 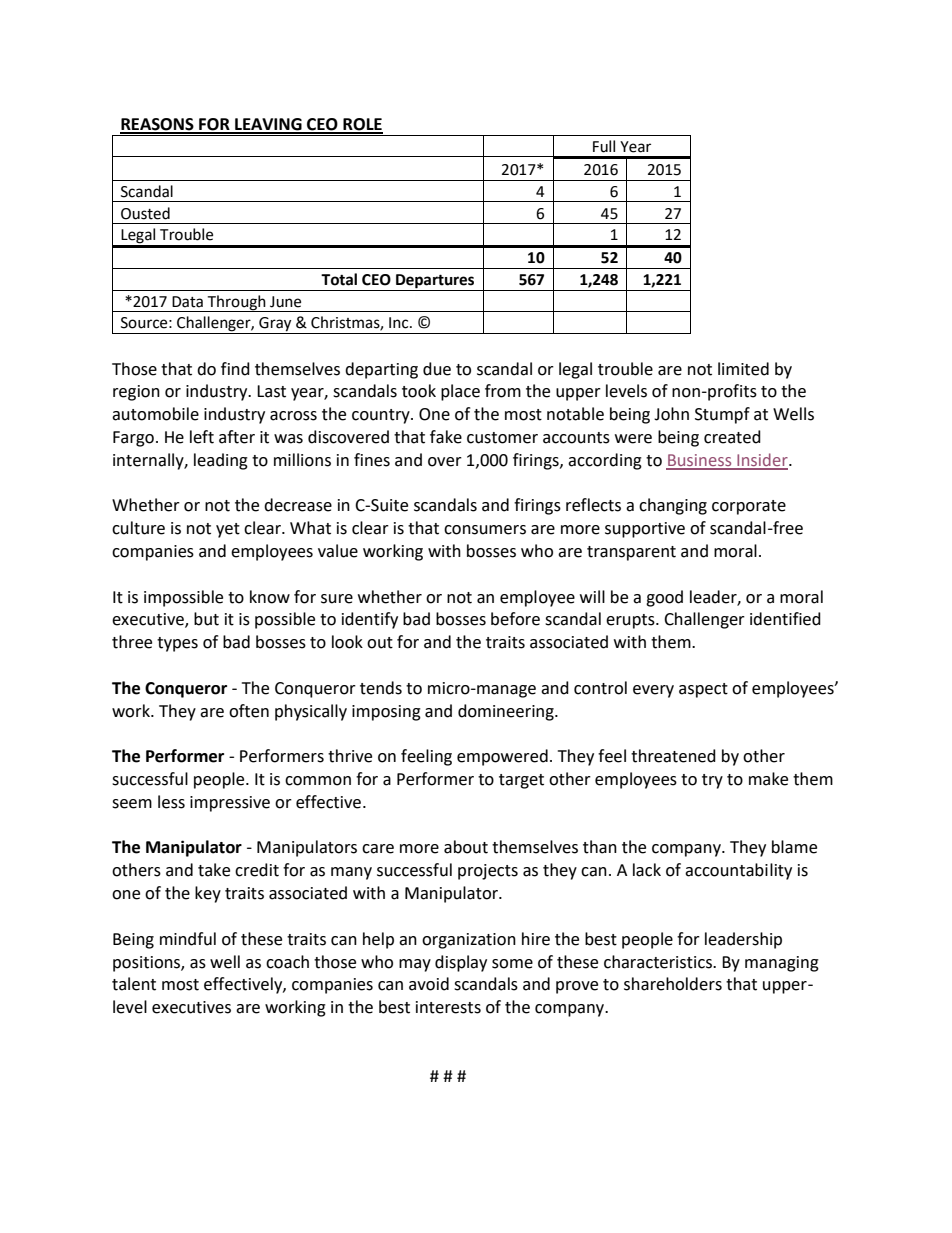 What do you see at coordinates (743, 369) in the screenshot?
I see `limited` at bounding box center [743, 369].
